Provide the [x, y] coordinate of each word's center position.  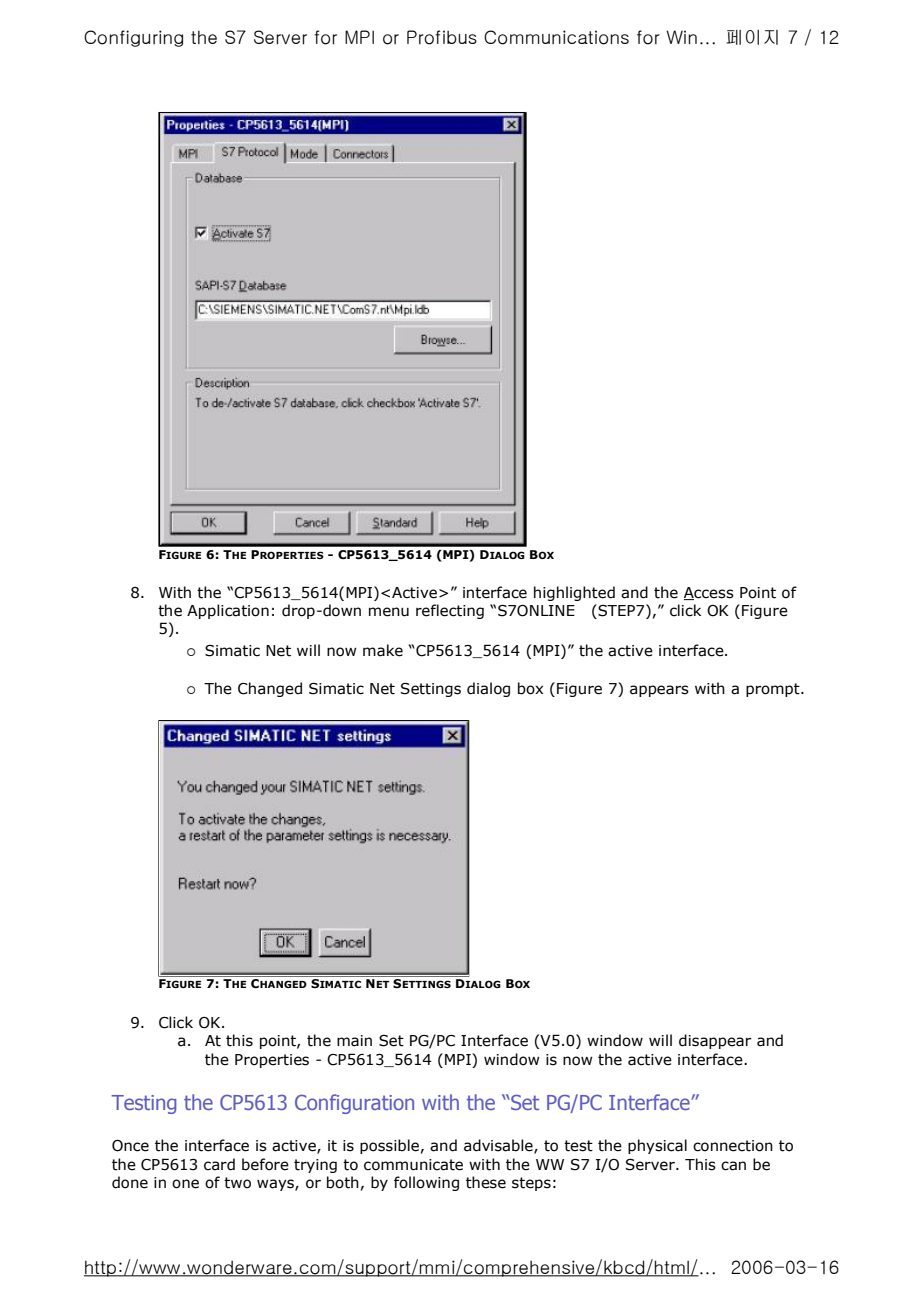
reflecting [450, 611]
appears [659, 691]
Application [228, 611]
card [219, 1164]
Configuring [133, 38]
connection [733, 1146]
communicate [413, 1165]
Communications [556, 37]
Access [709, 593]
